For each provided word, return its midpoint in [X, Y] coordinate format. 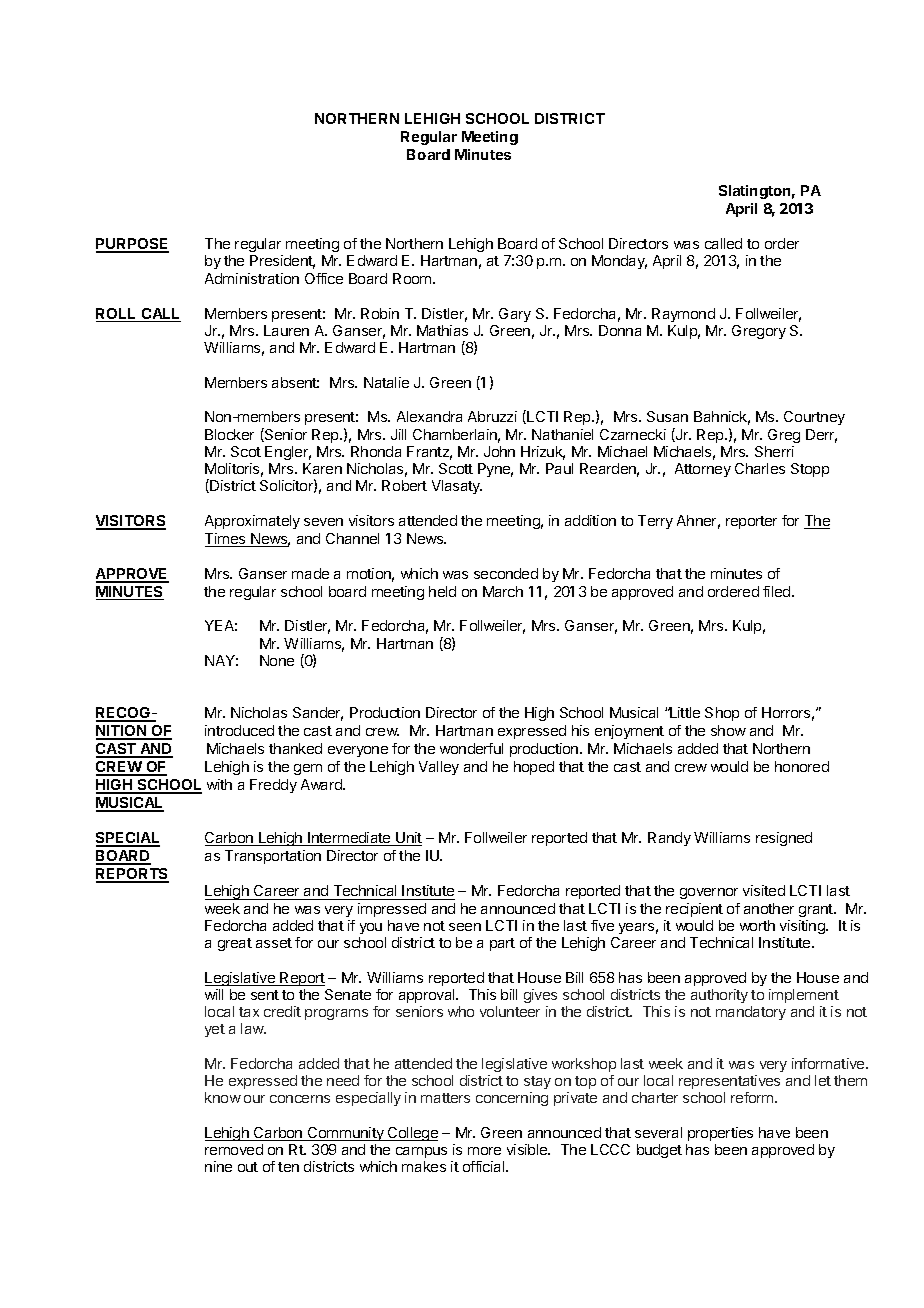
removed [234, 1149]
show [728, 730]
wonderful [471, 748]
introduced [239, 730]
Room [413, 278]
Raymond [683, 315]
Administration [252, 278]
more [484, 1151]
